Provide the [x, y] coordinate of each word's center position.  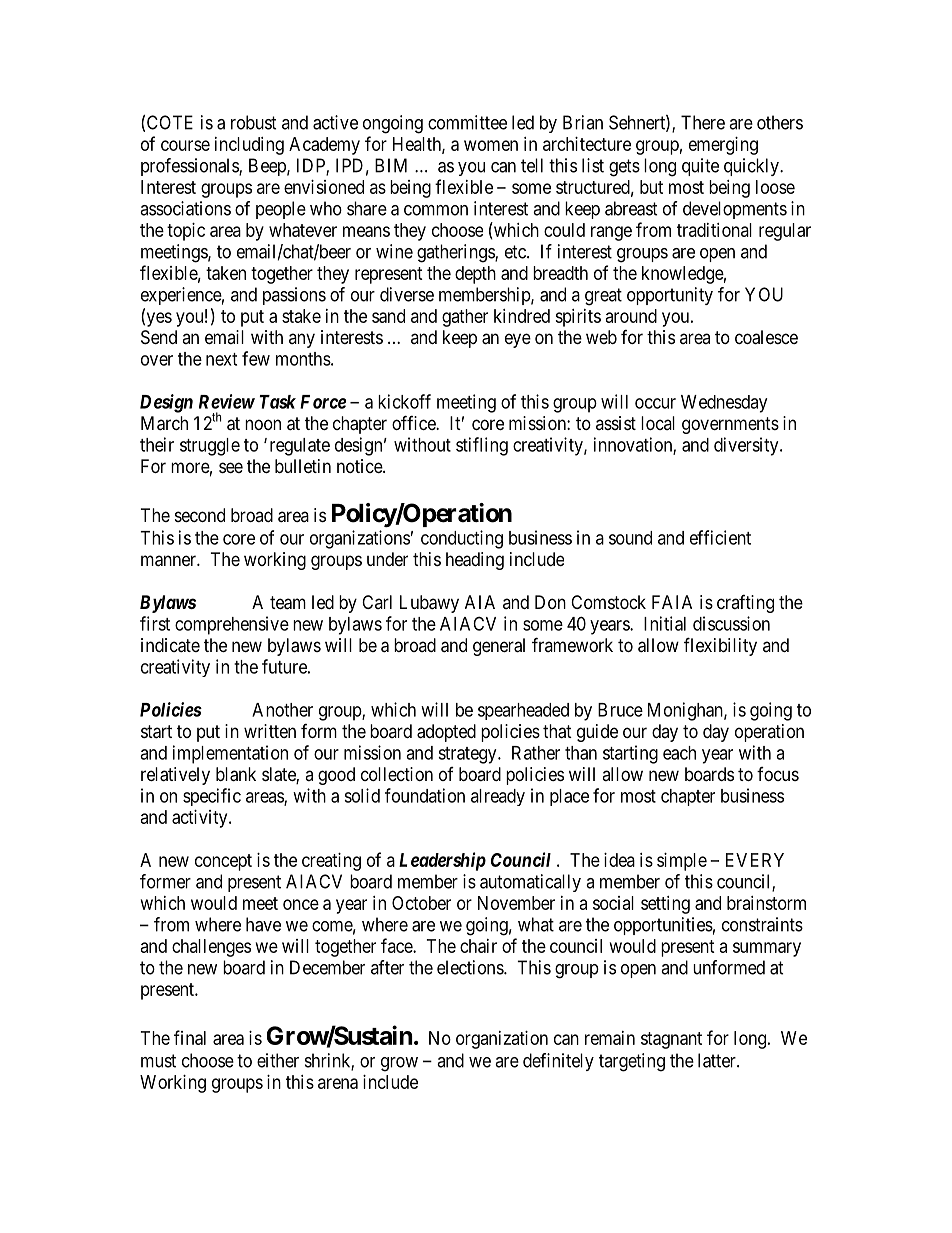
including [249, 146]
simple [682, 862]
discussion [731, 623]
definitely [558, 1062]
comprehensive [232, 625]
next [221, 359]
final [190, 1037]
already [498, 797]
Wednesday [724, 404]
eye [518, 340]
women [491, 145]
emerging [723, 146]
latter [718, 1060]
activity [201, 819]
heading [475, 561]
